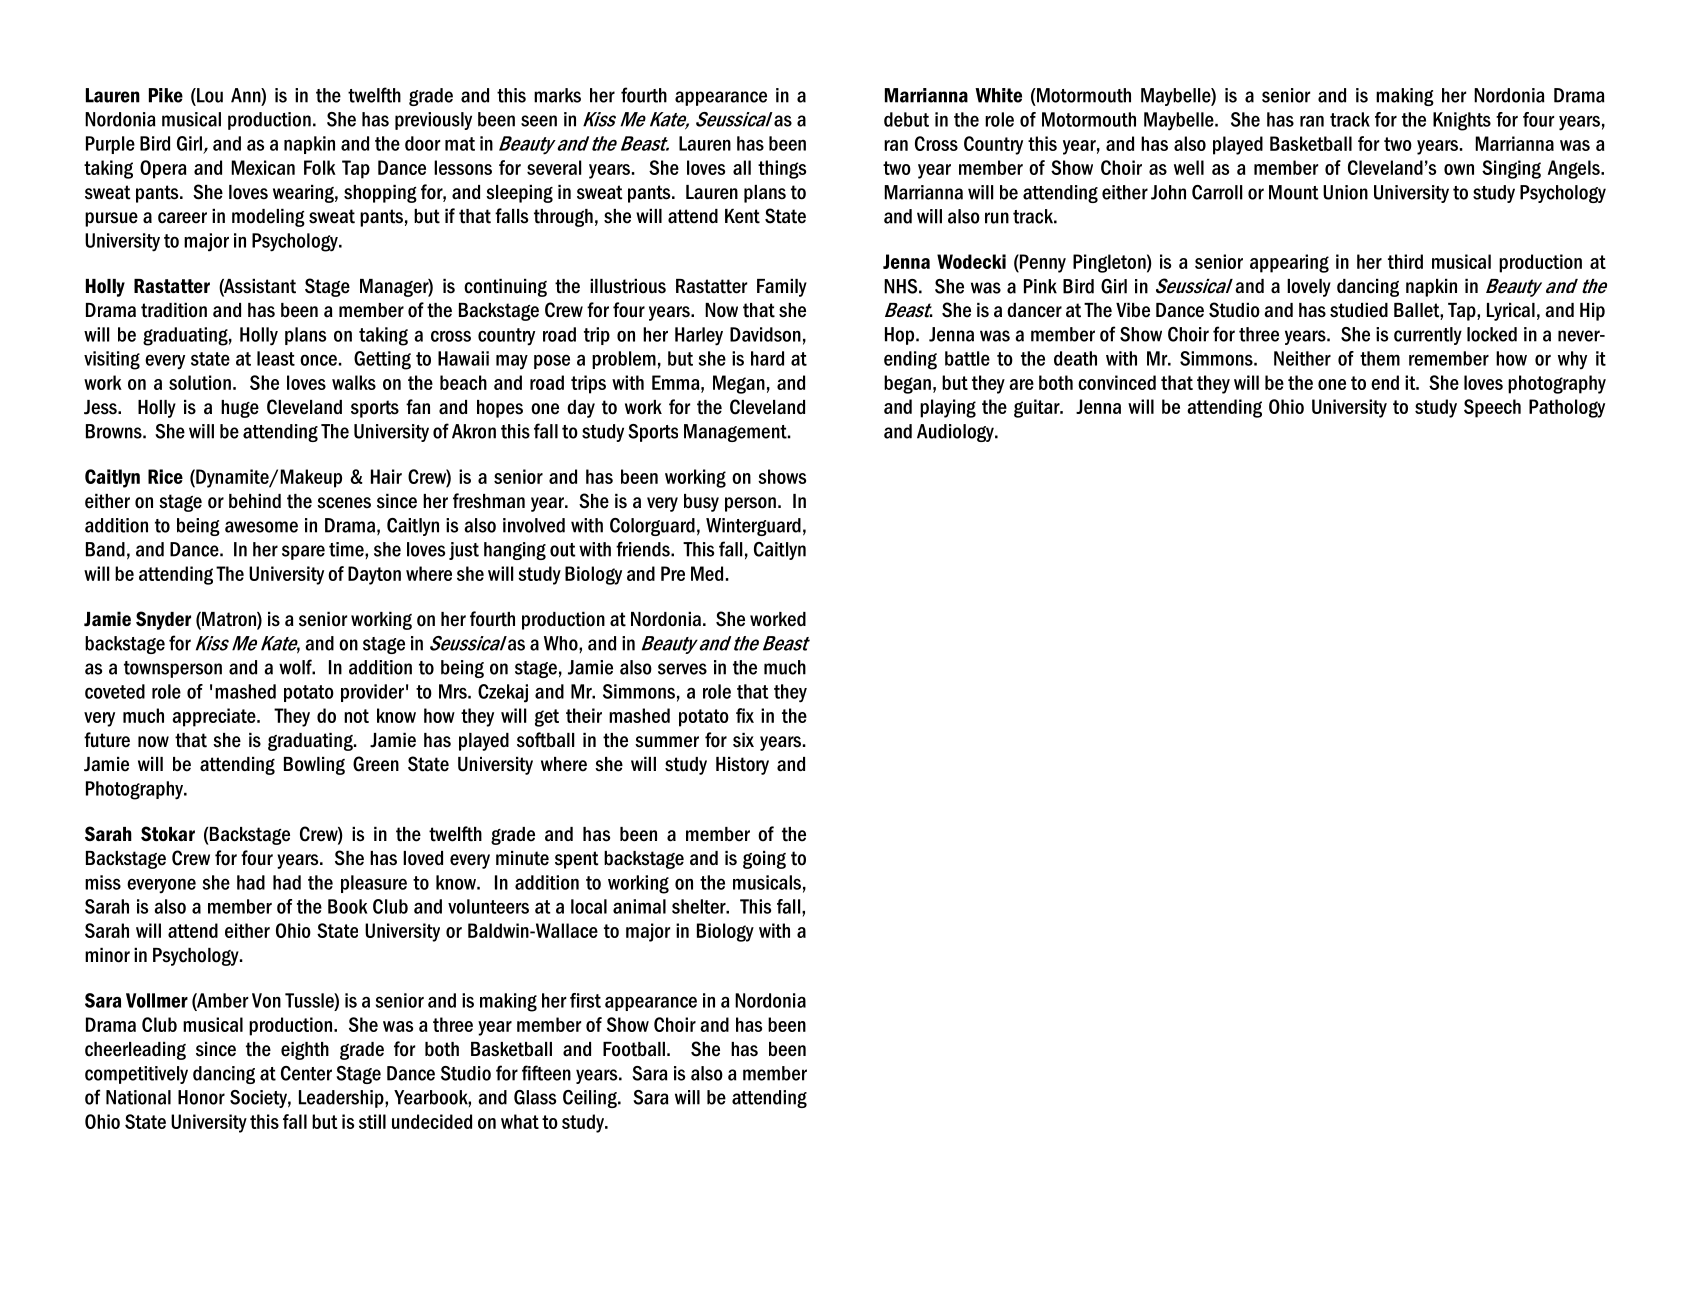  Describe the element at coordinates (209, 95) in the screenshot. I see `Lou` at that location.
